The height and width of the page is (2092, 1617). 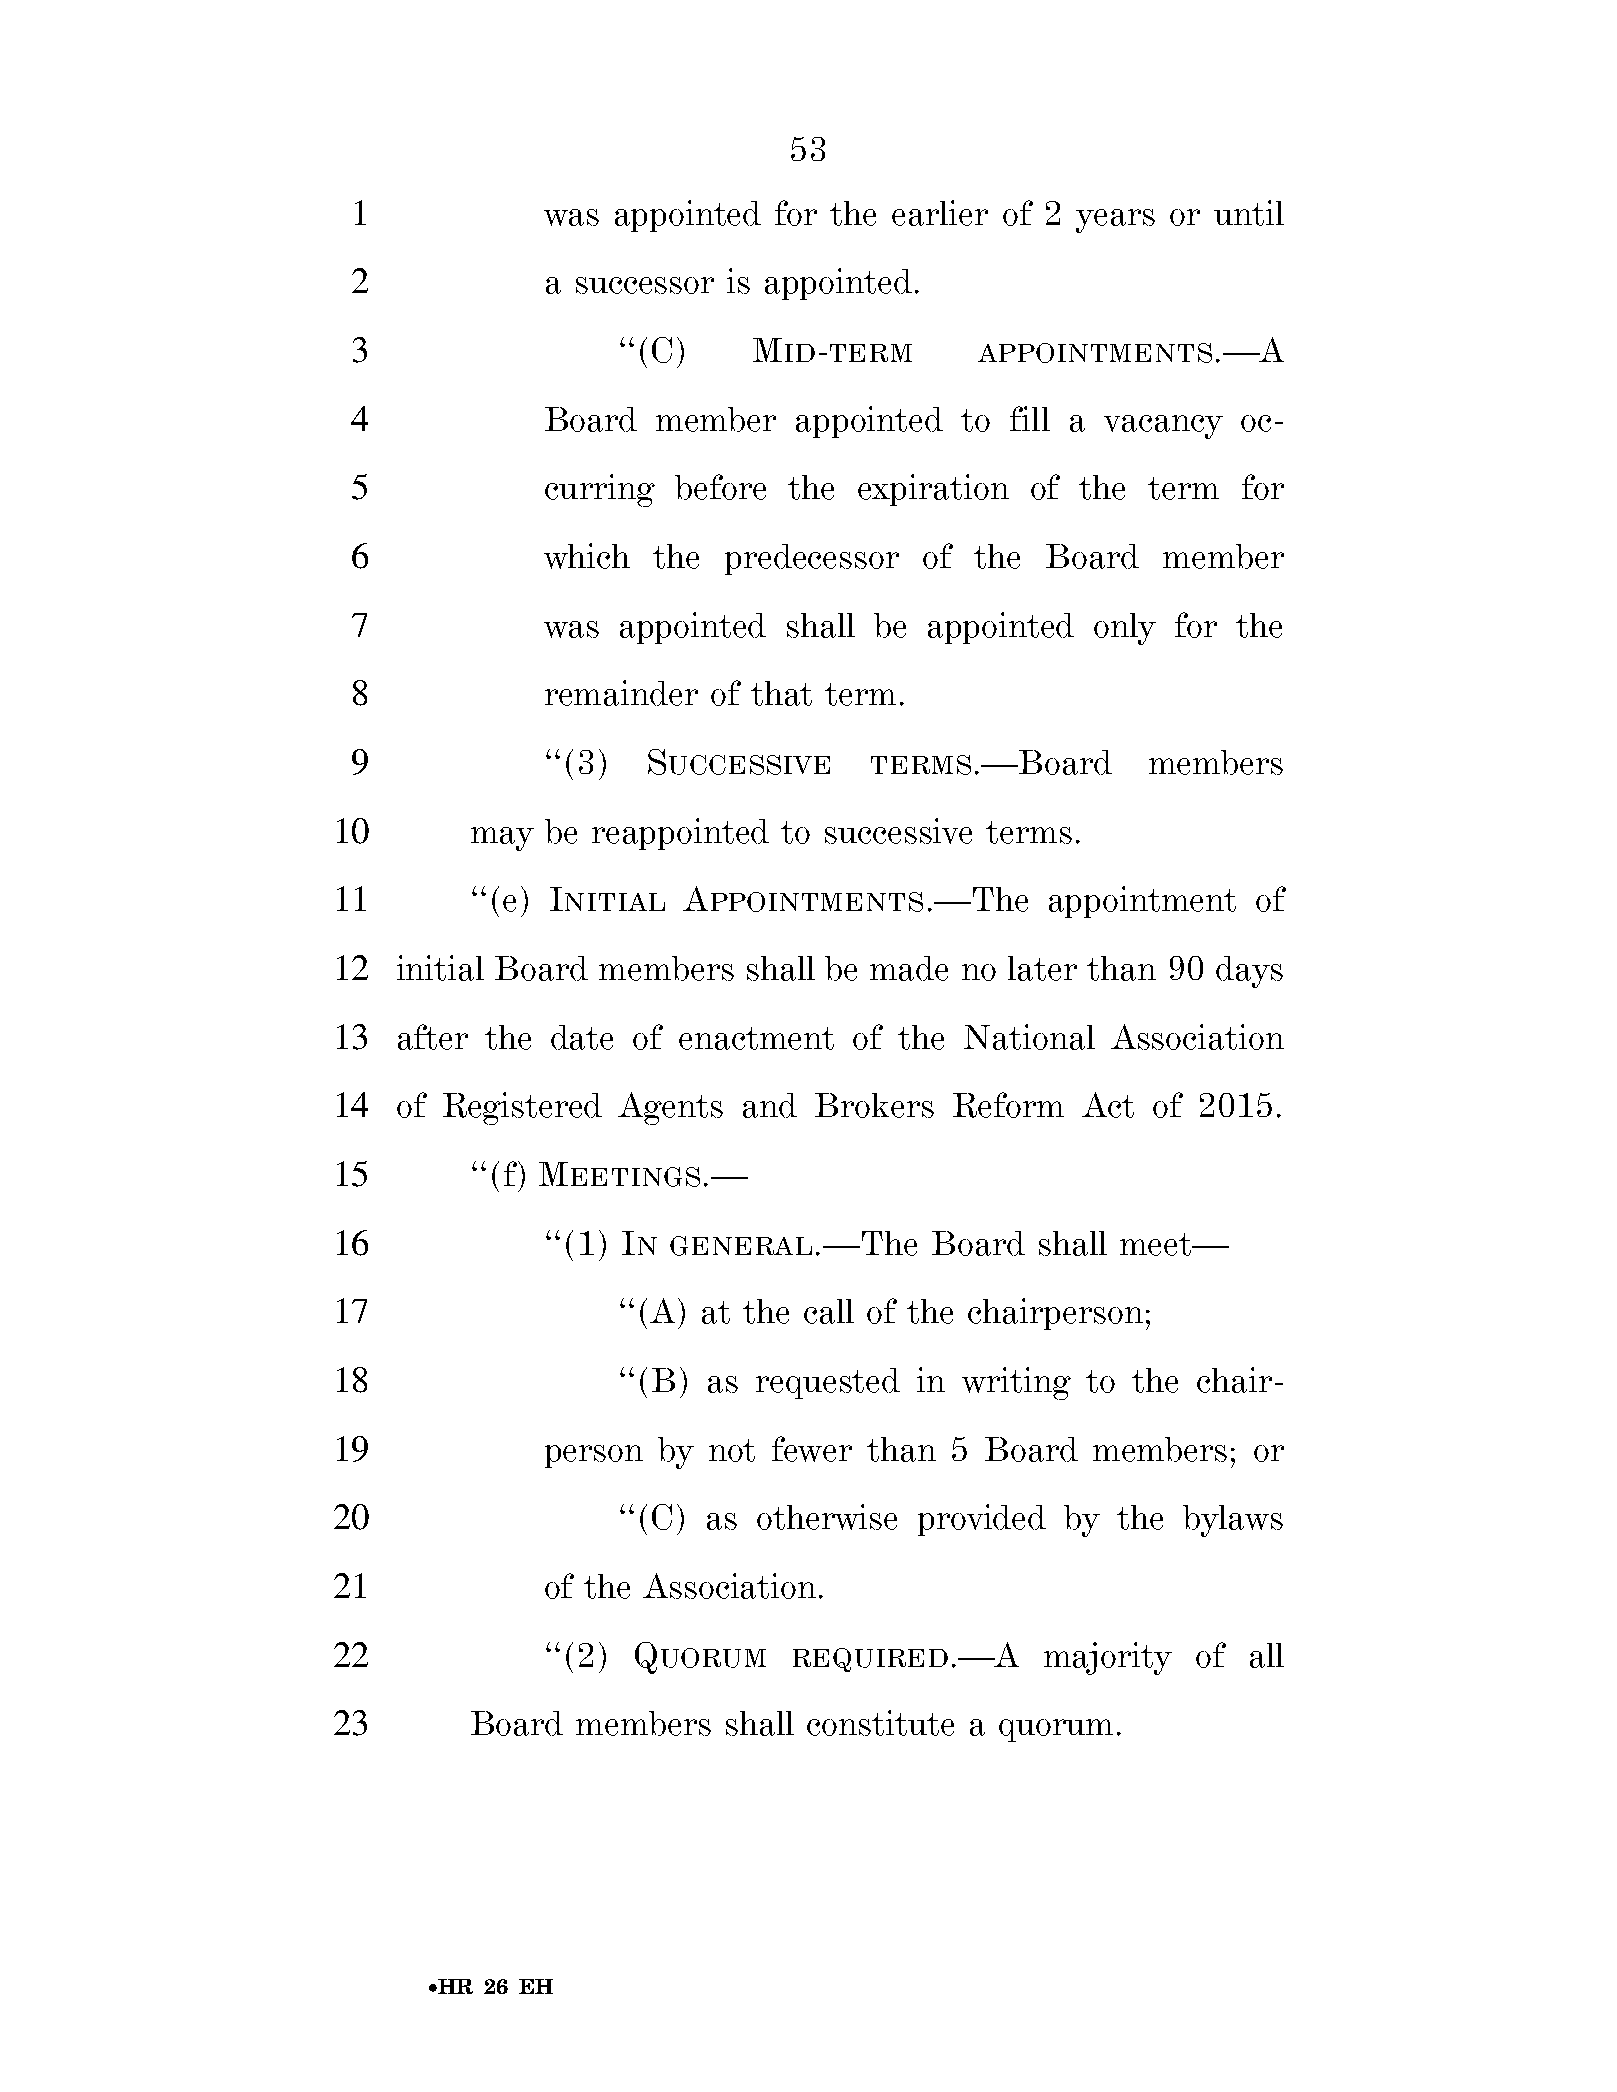 I want to click on years, so click(x=1115, y=221).
